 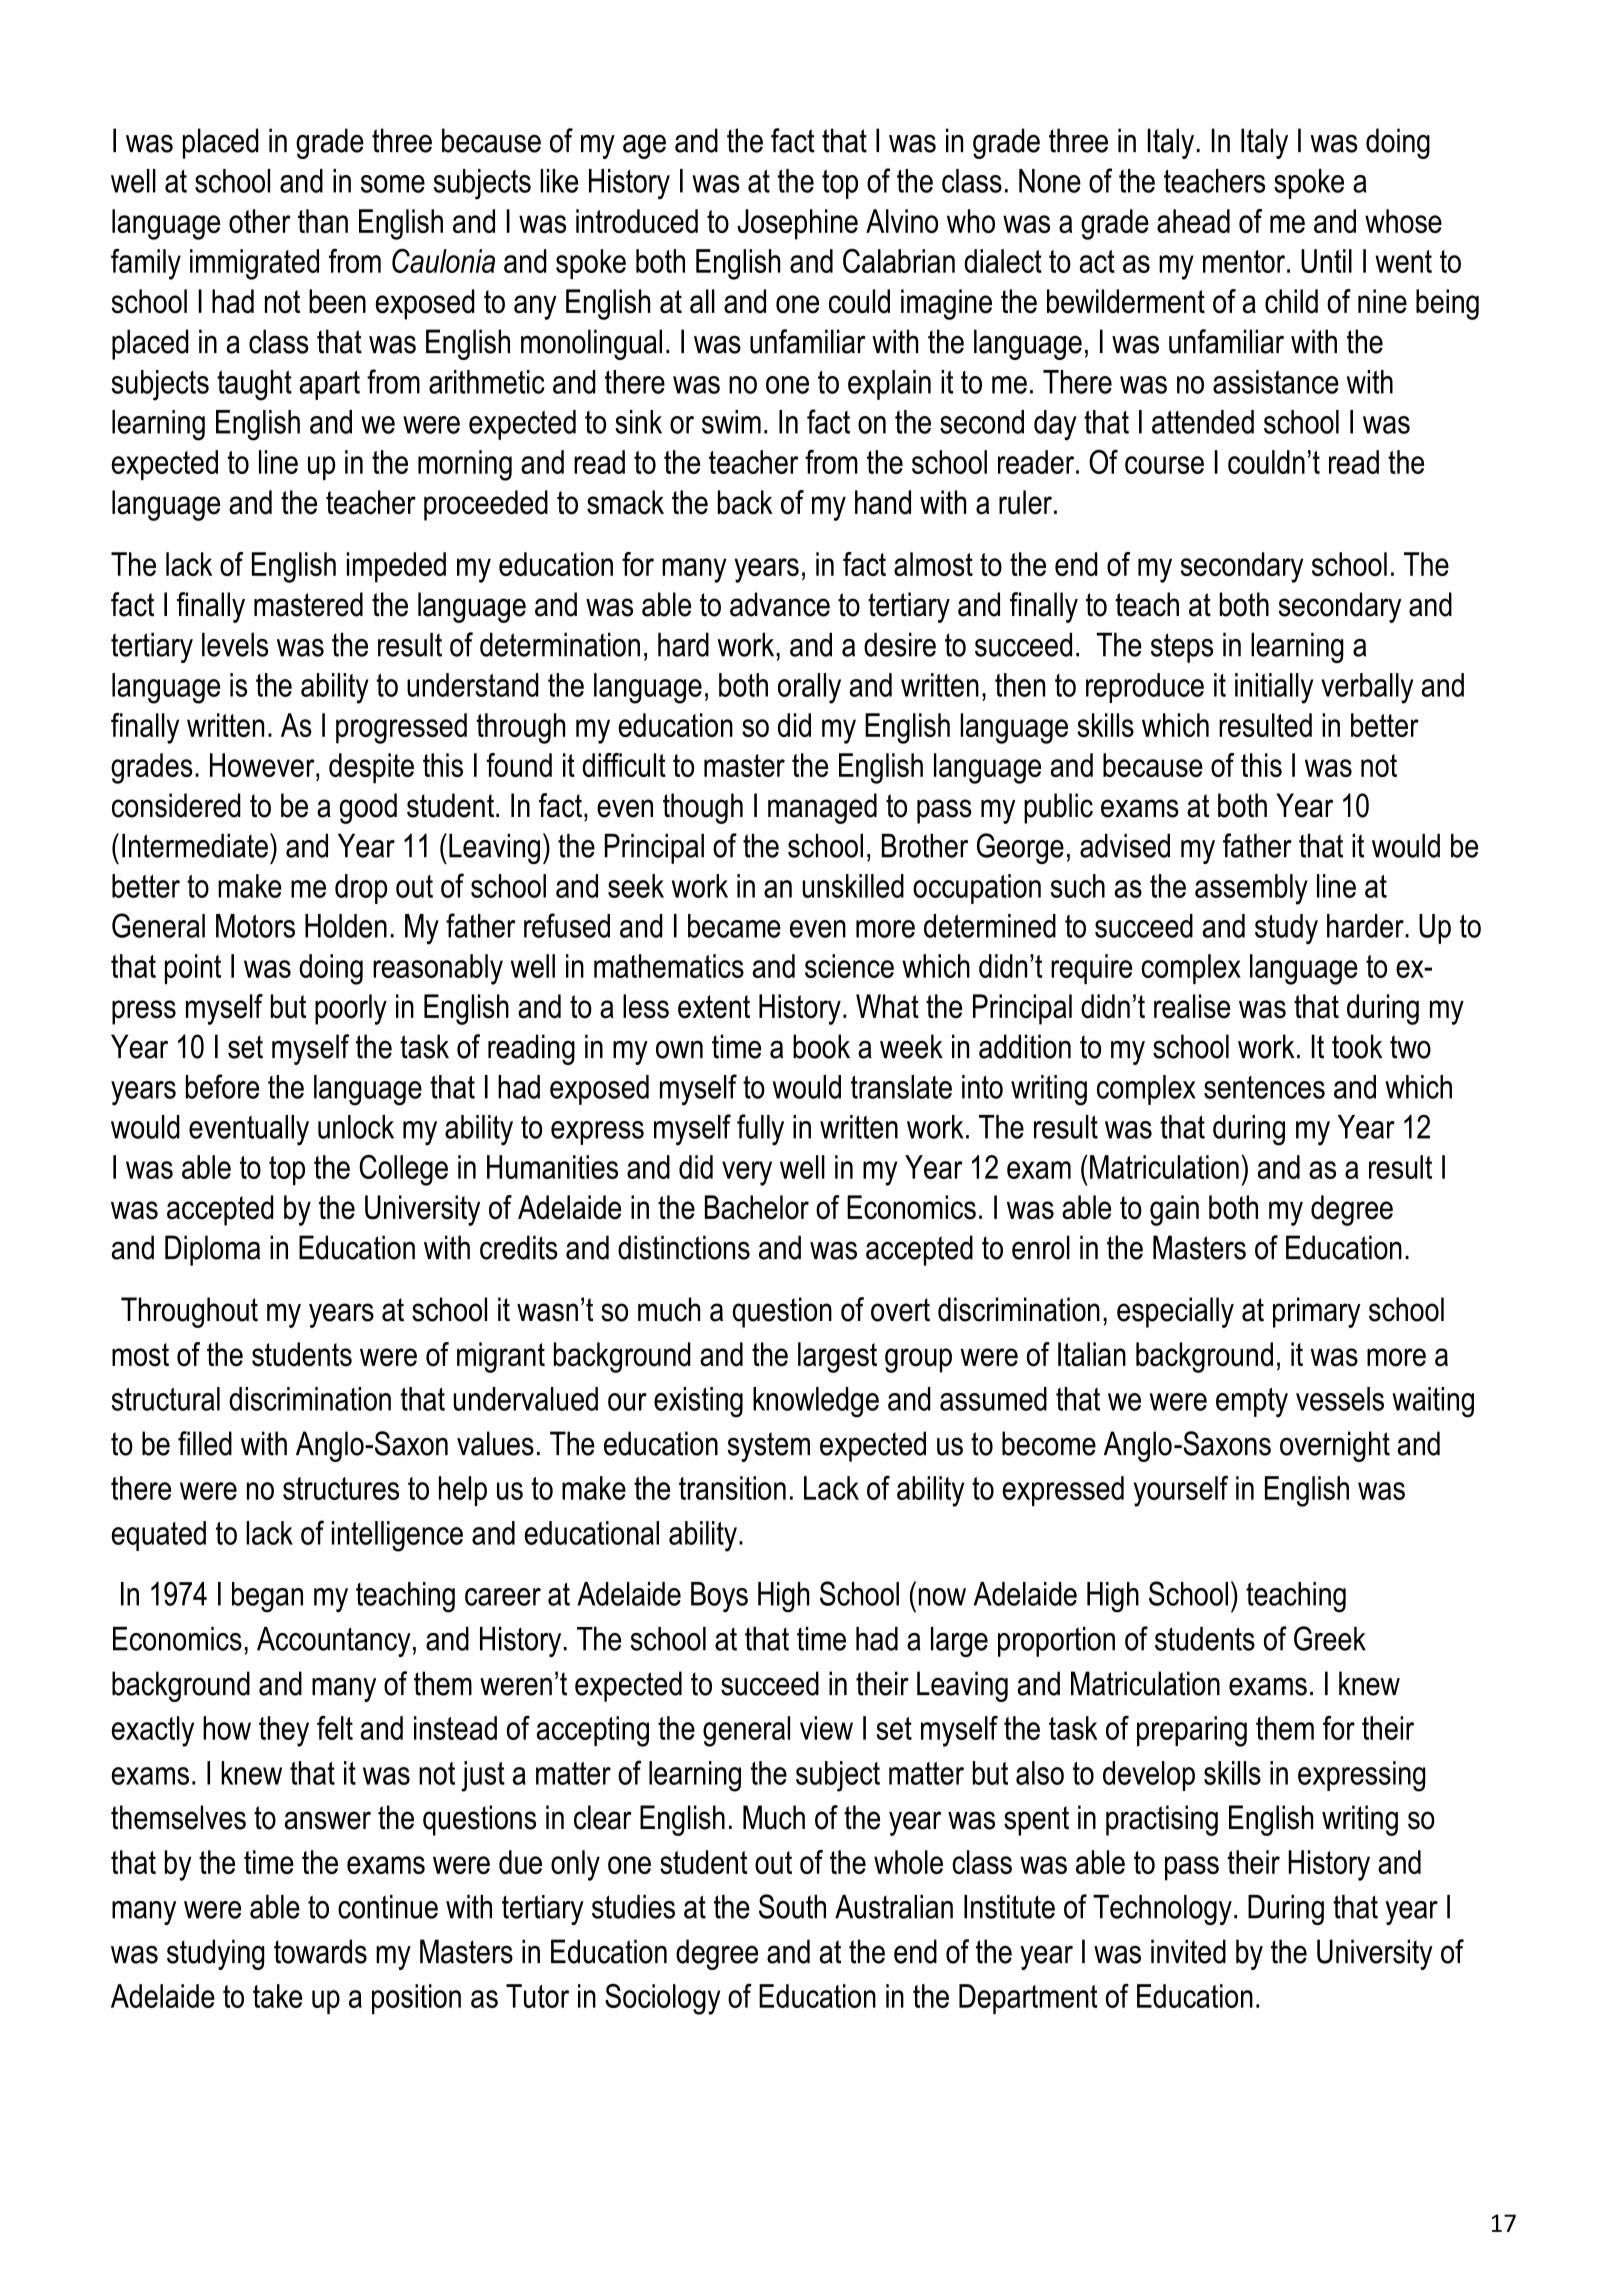 What do you see at coordinates (323, 221) in the page?
I see `than` at bounding box center [323, 221].
